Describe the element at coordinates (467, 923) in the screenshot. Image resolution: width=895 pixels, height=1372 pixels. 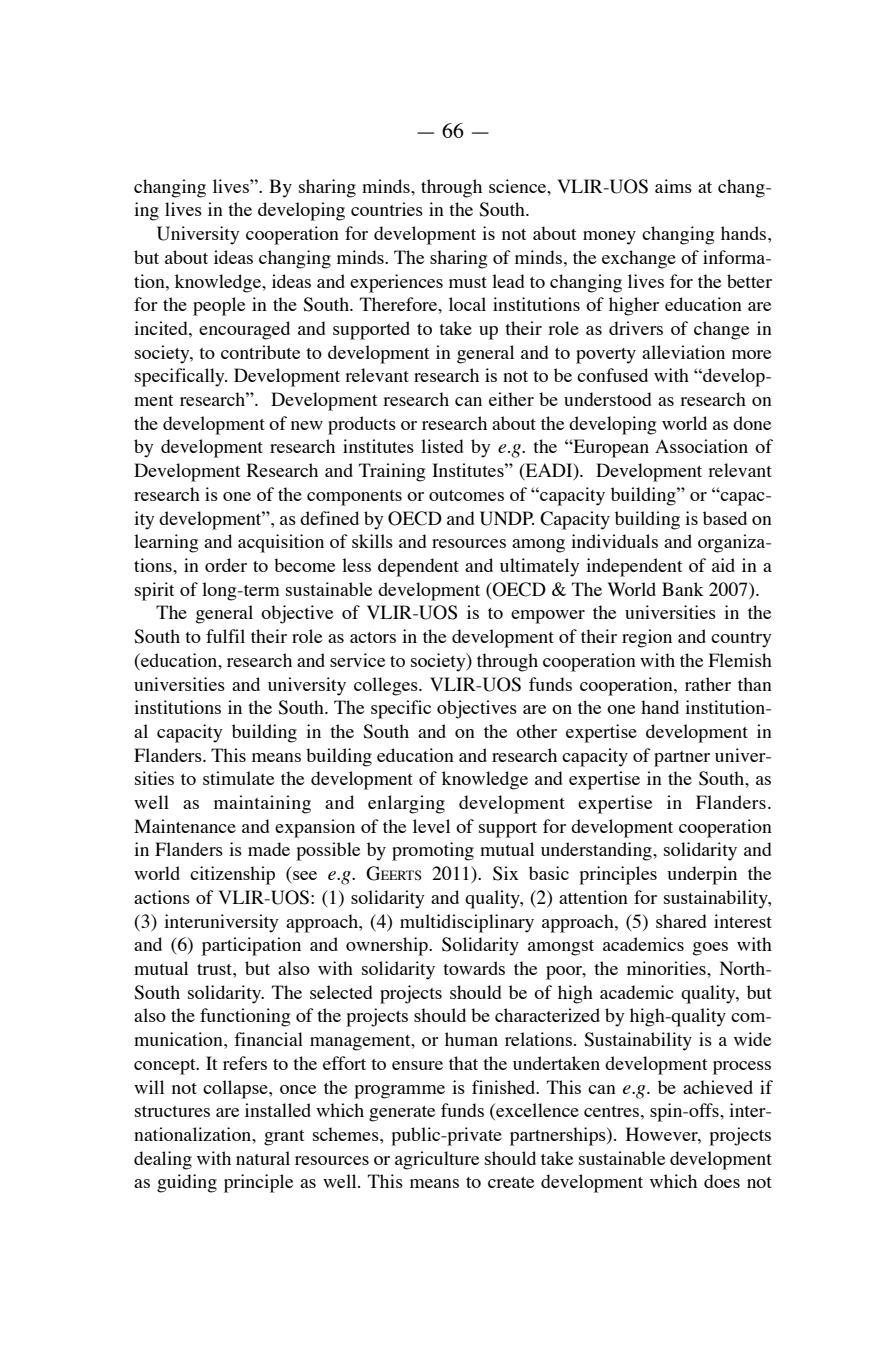
I see `multidisciplinary` at that location.
